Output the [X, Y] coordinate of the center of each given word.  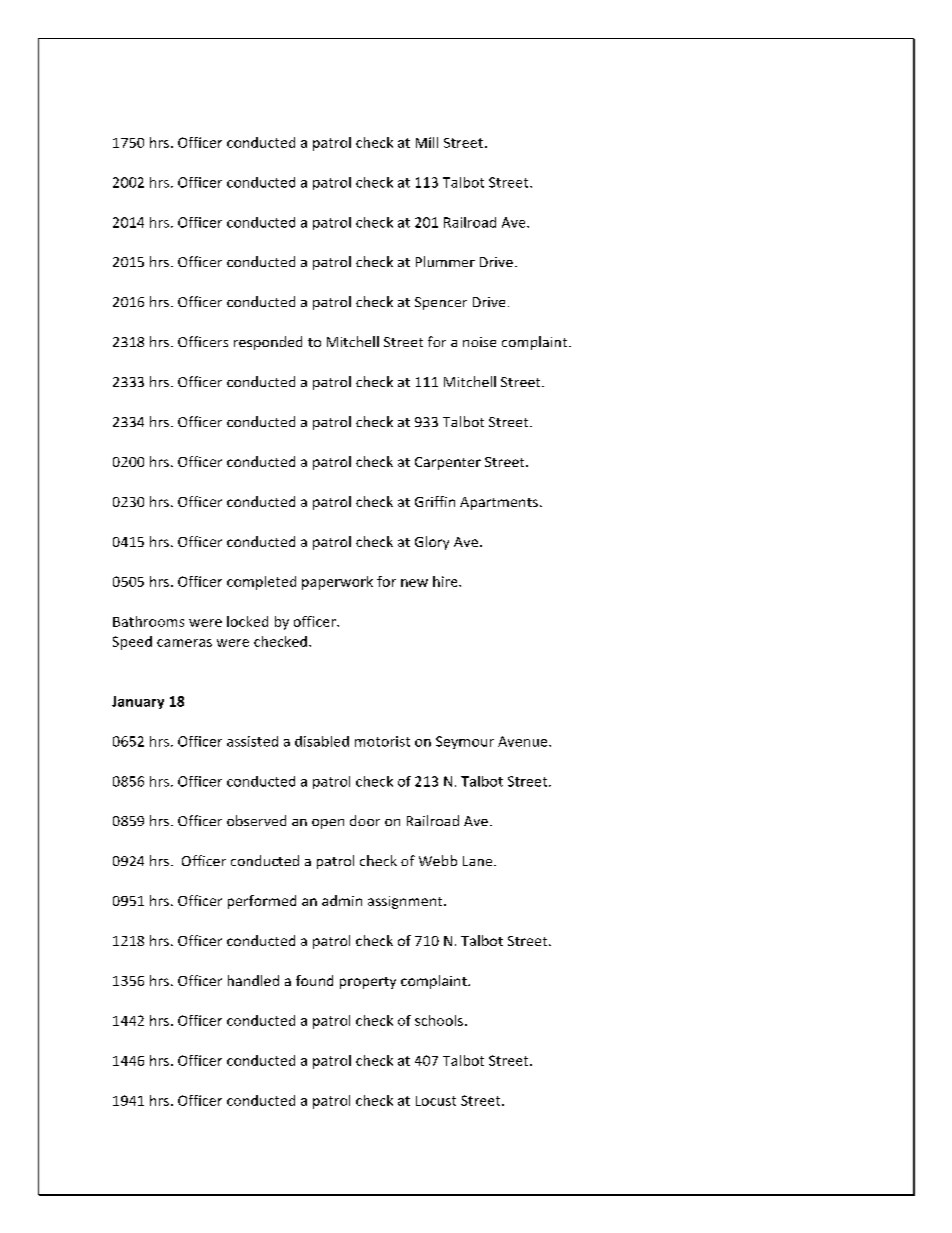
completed [261, 583]
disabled [322, 741]
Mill [427, 142]
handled [253, 980]
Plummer [445, 261]
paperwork [337, 583]
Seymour [465, 742]
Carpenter [448, 463]
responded [268, 343]
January [138, 702]
